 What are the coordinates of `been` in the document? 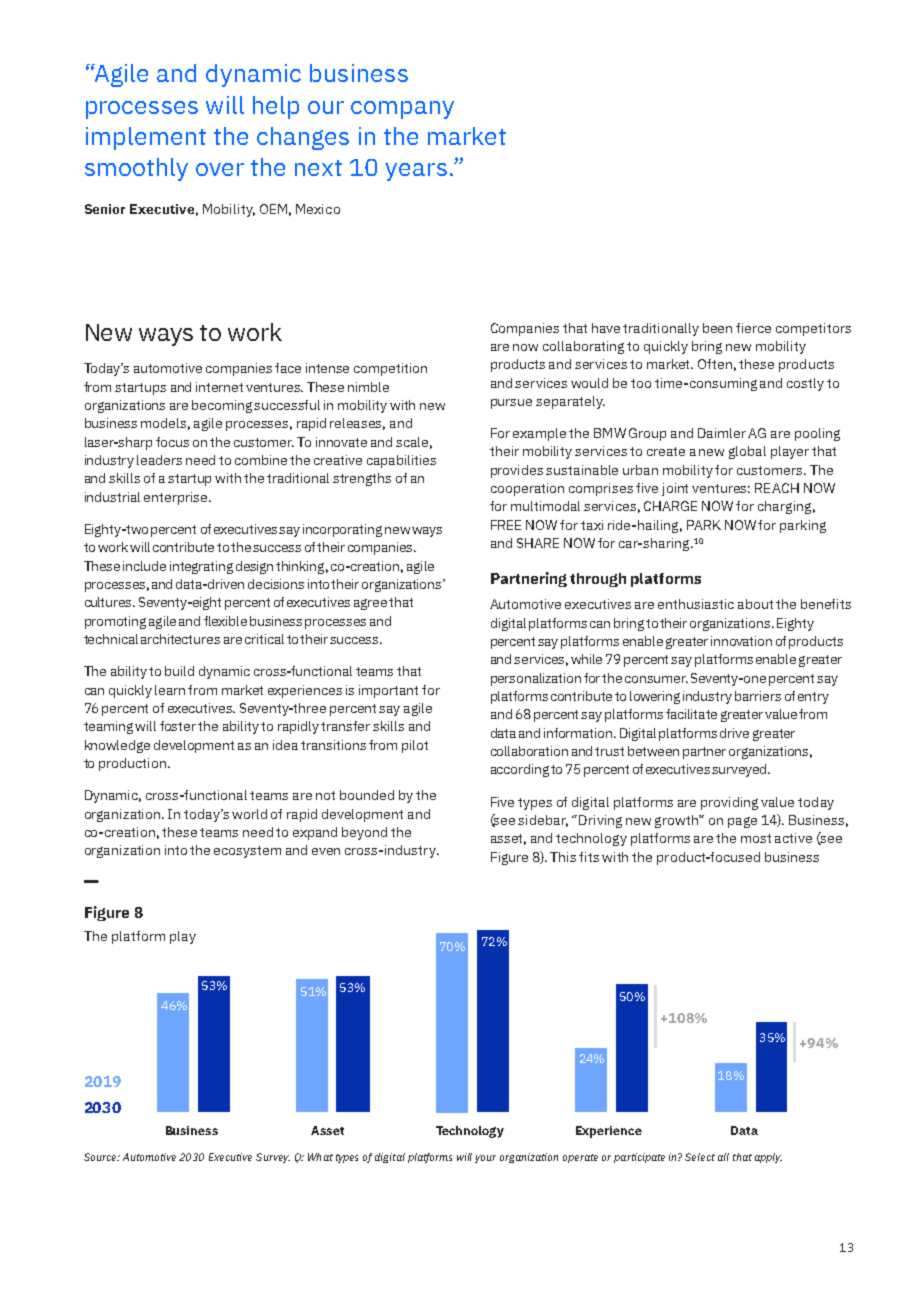 It's located at (717, 328).
